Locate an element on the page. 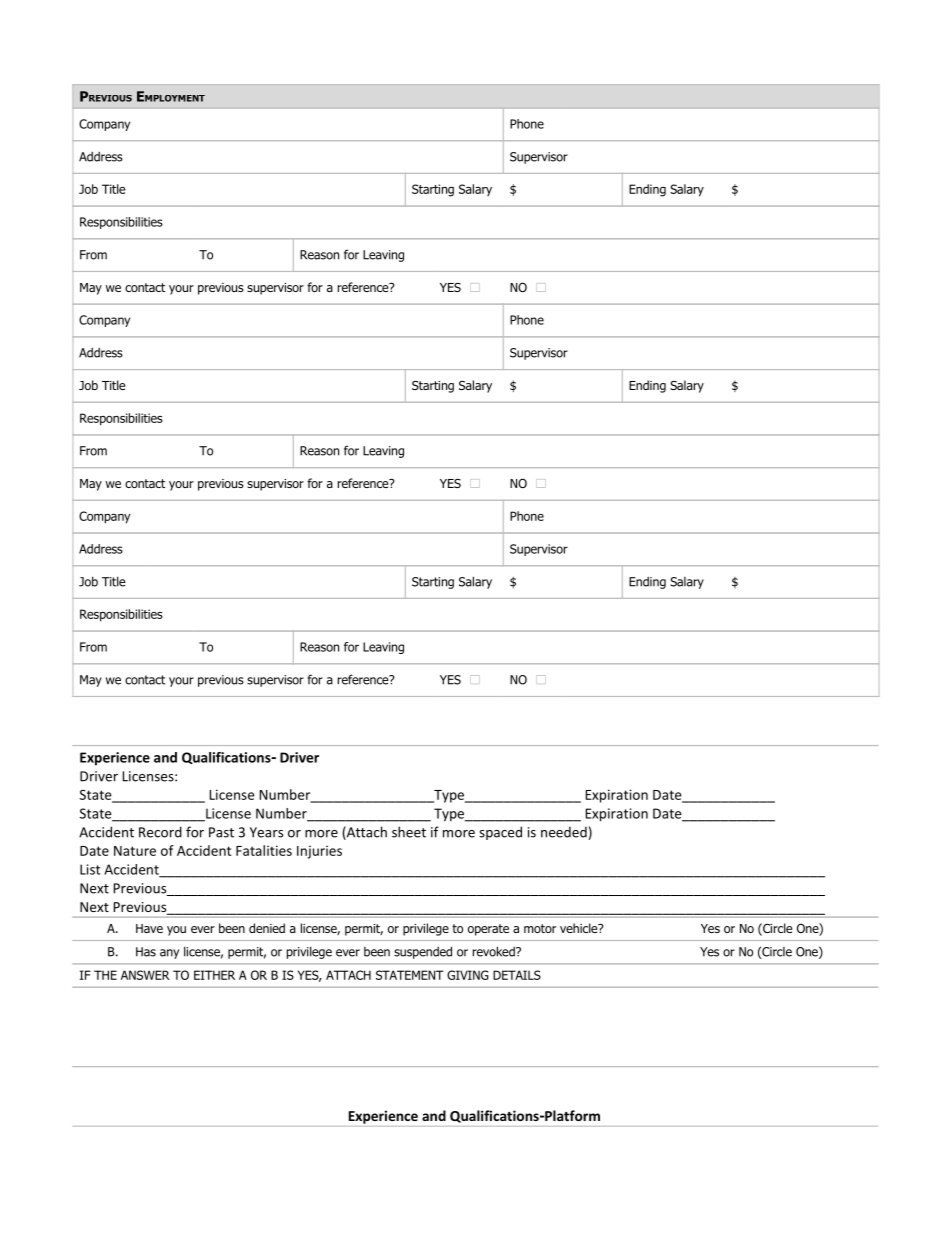 Image resolution: width=952 pixels, height=1233 pixels. denied is located at coordinates (267, 928).
